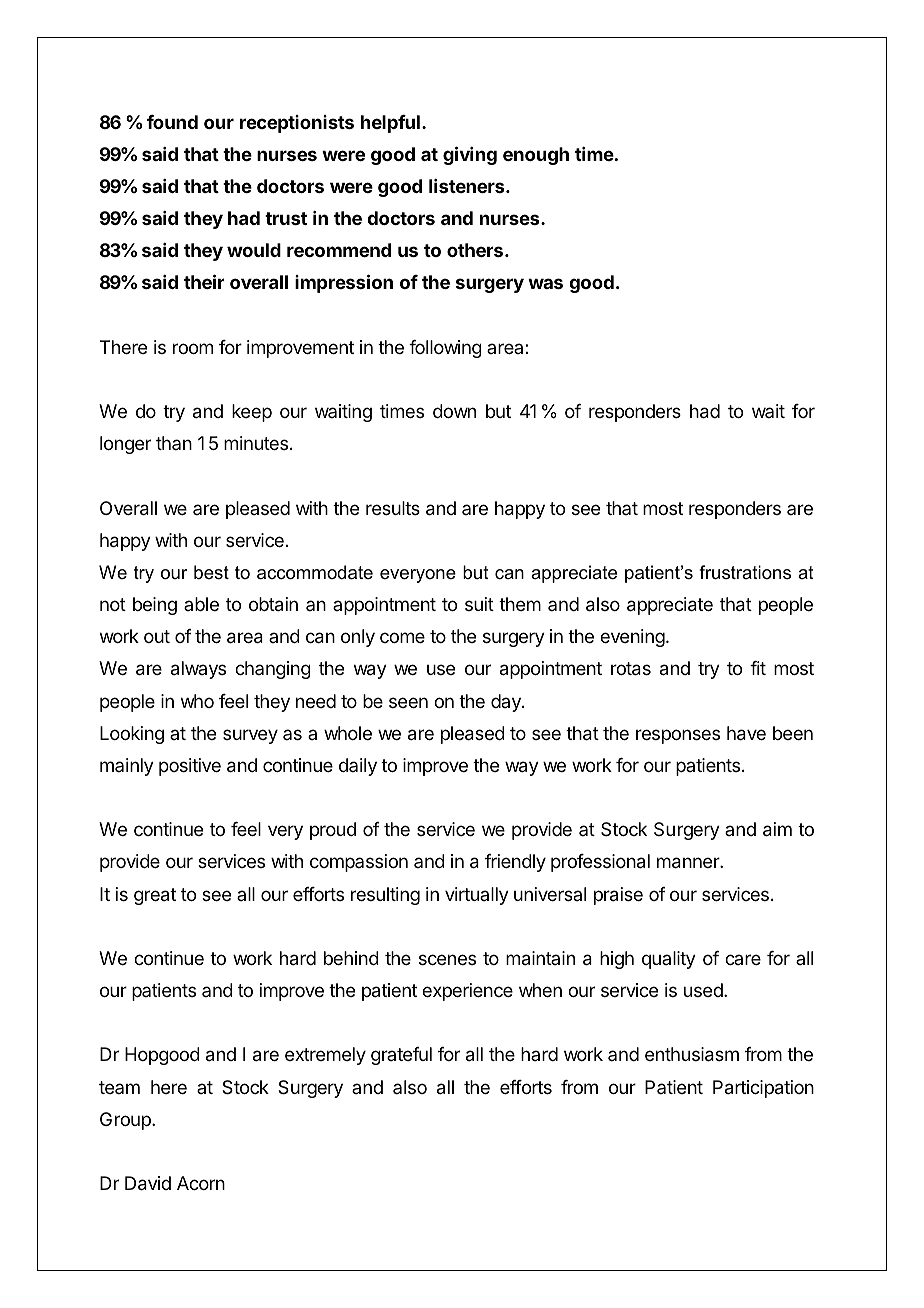  Describe the element at coordinates (758, 668) in the document. I see `fit` at that location.
